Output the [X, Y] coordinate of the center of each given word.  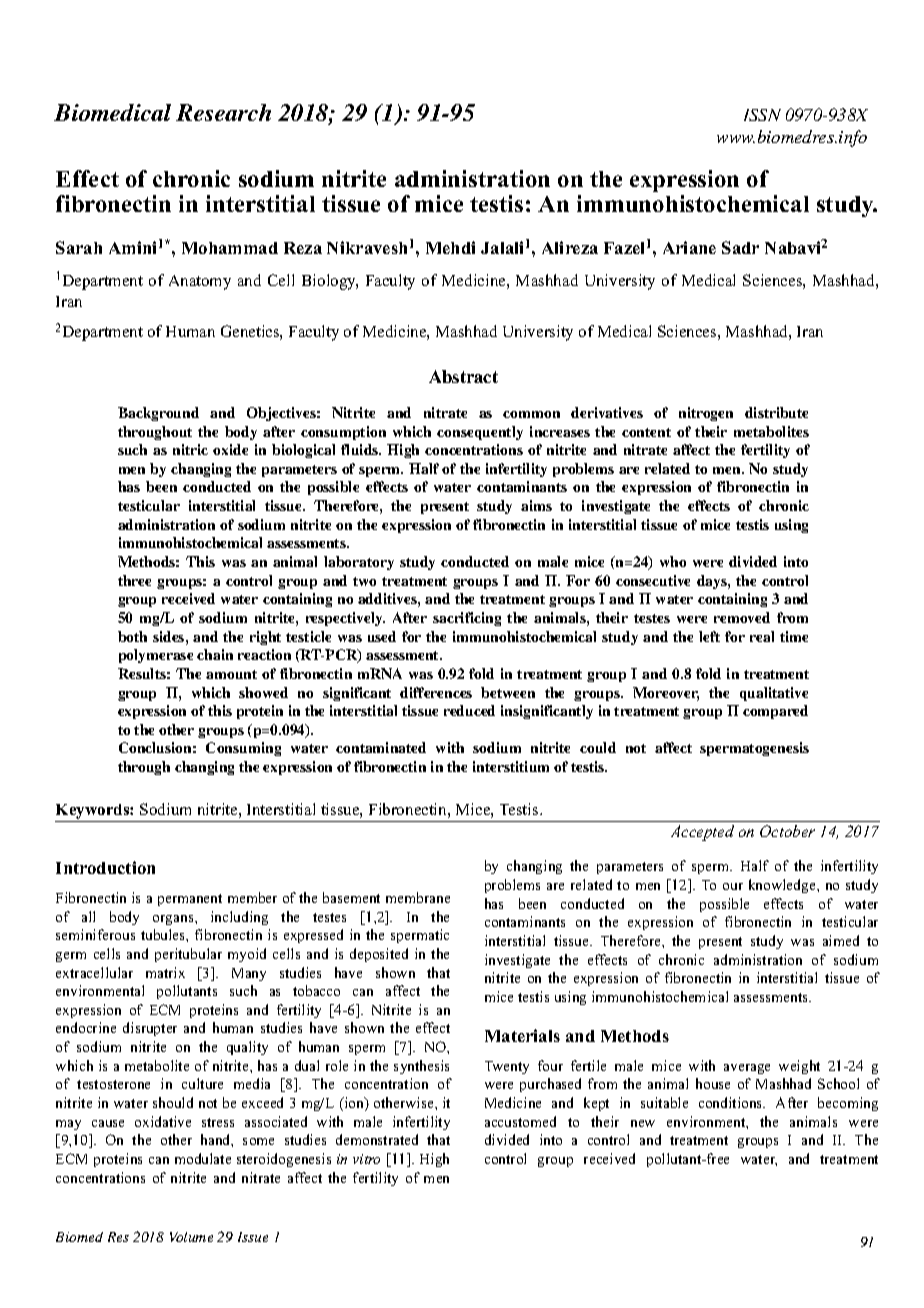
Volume [191, 1237]
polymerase [156, 656]
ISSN [762, 115]
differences [436, 692]
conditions [732, 1102]
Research [223, 112]
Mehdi [450, 247]
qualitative [774, 694]
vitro [366, 1159]
